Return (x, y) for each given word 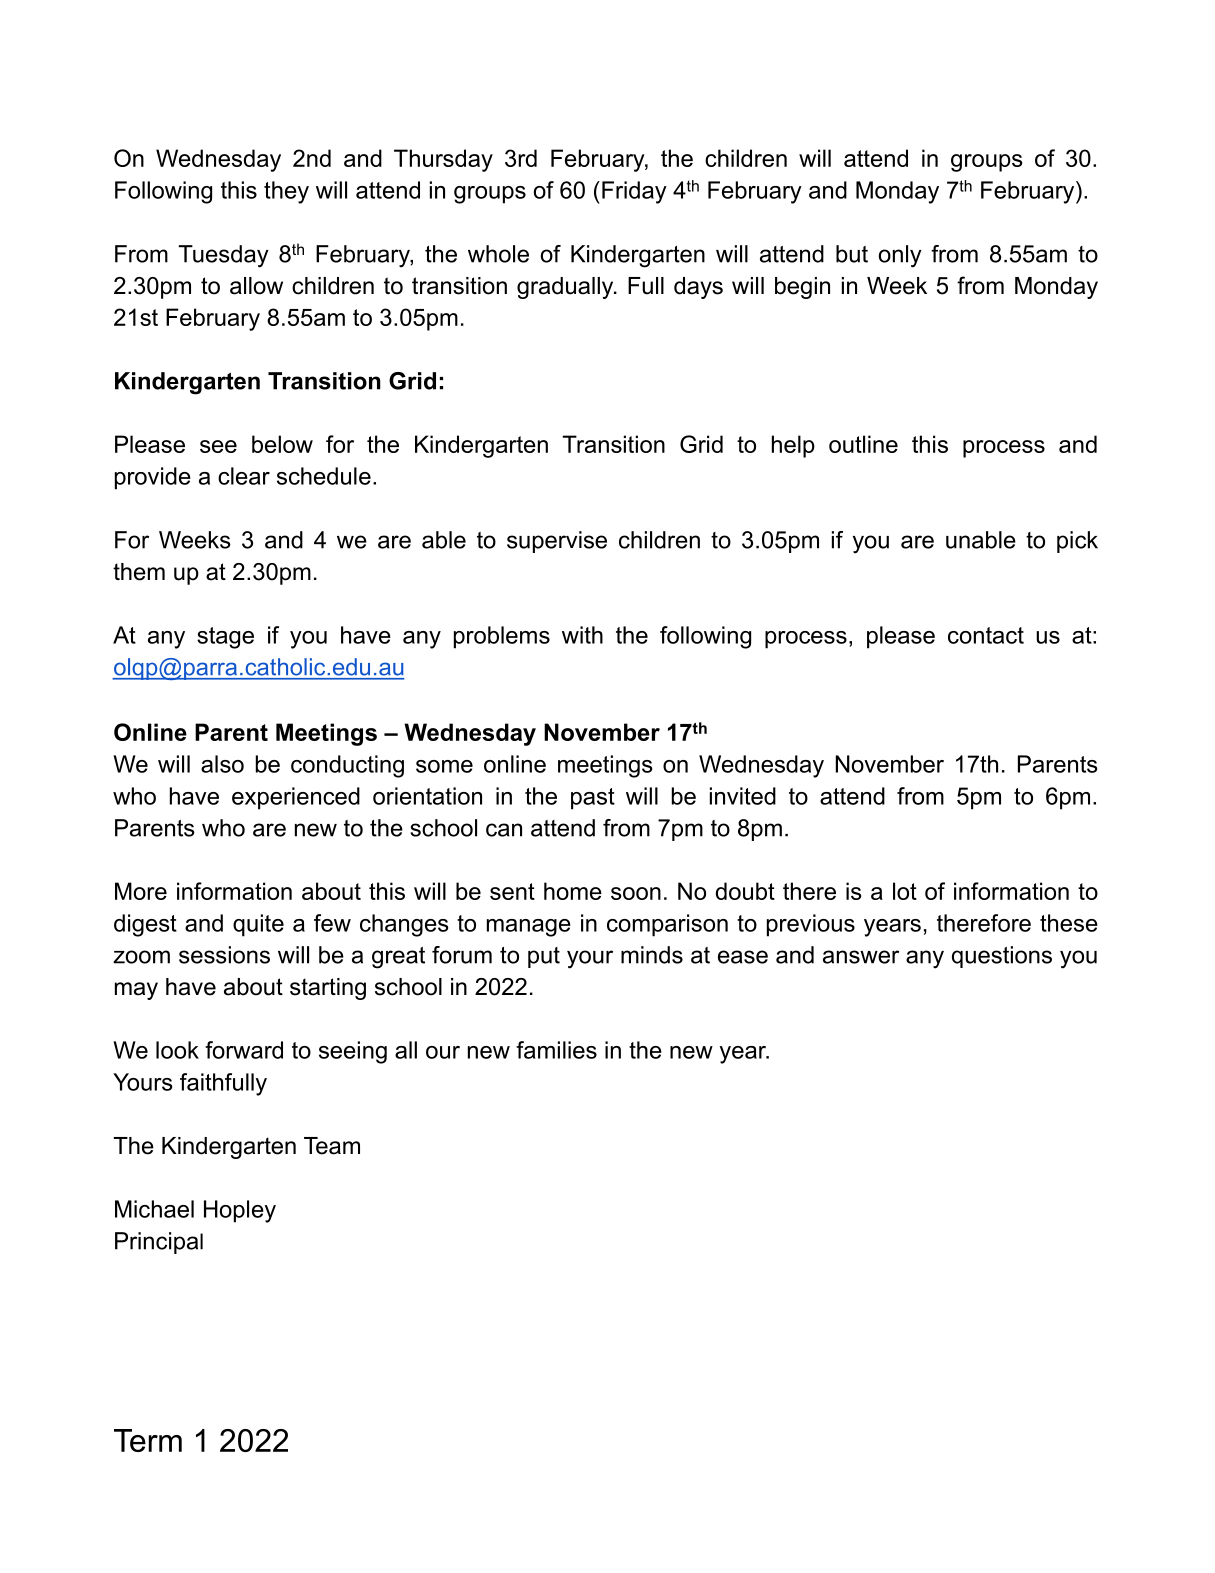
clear (244, 476)
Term (148, 1440)
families (556, 1050)
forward (244, 1050)
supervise (557, 542)
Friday (634, 192)
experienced (296, 798)
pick (1077, 542)
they (286, 192)
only (900, 256)
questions (1002, 957)
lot (905, 891)
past (593, 799)
